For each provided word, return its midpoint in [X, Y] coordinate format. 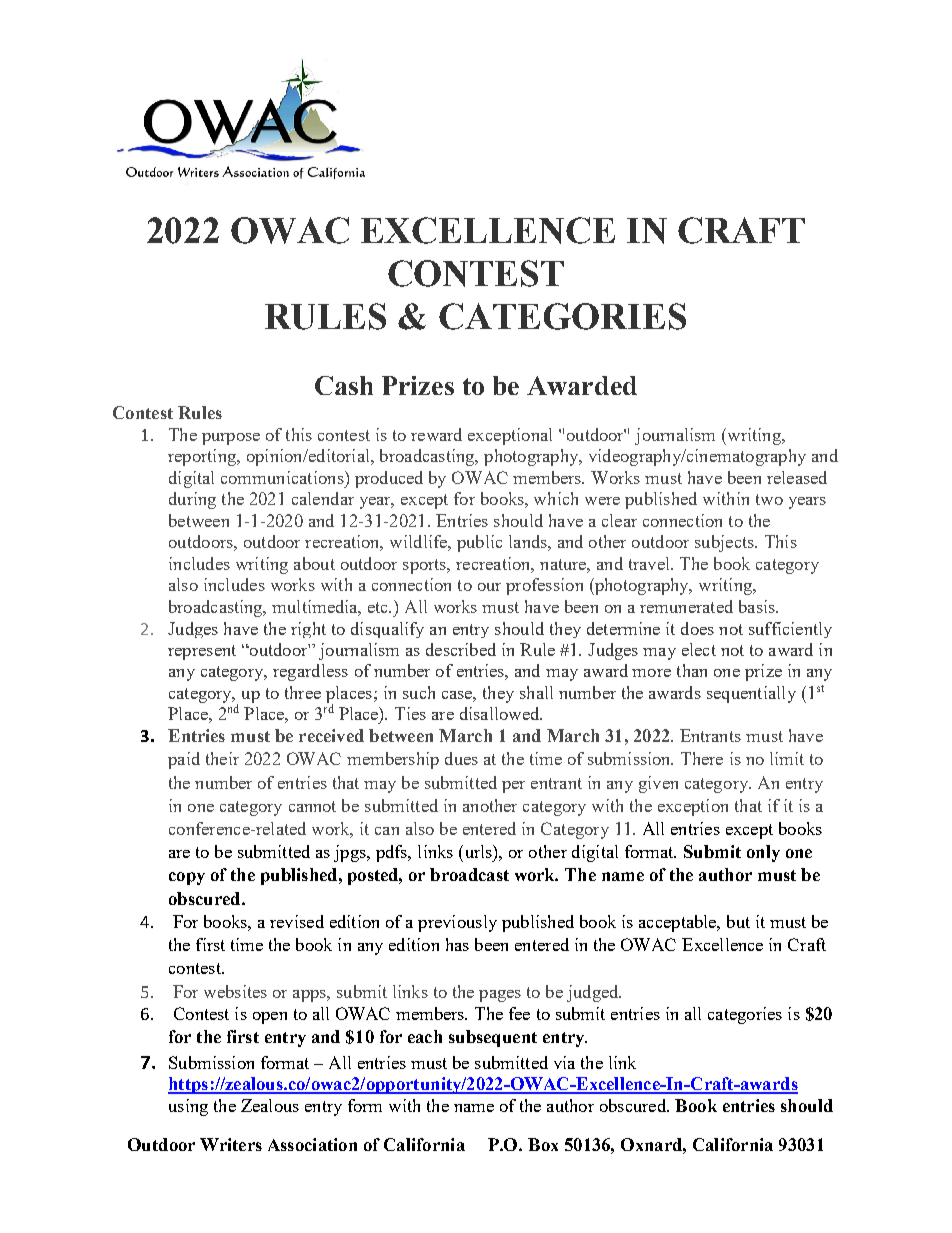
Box [543, 1144]
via [564, 1062]
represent [202, 652]
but [738, 921]
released [797, 477]
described [461, 649]
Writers [231, 1144]
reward [436, 434]
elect [699, 649]
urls [478, 851]
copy [187, 878]
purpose [231, 439]
